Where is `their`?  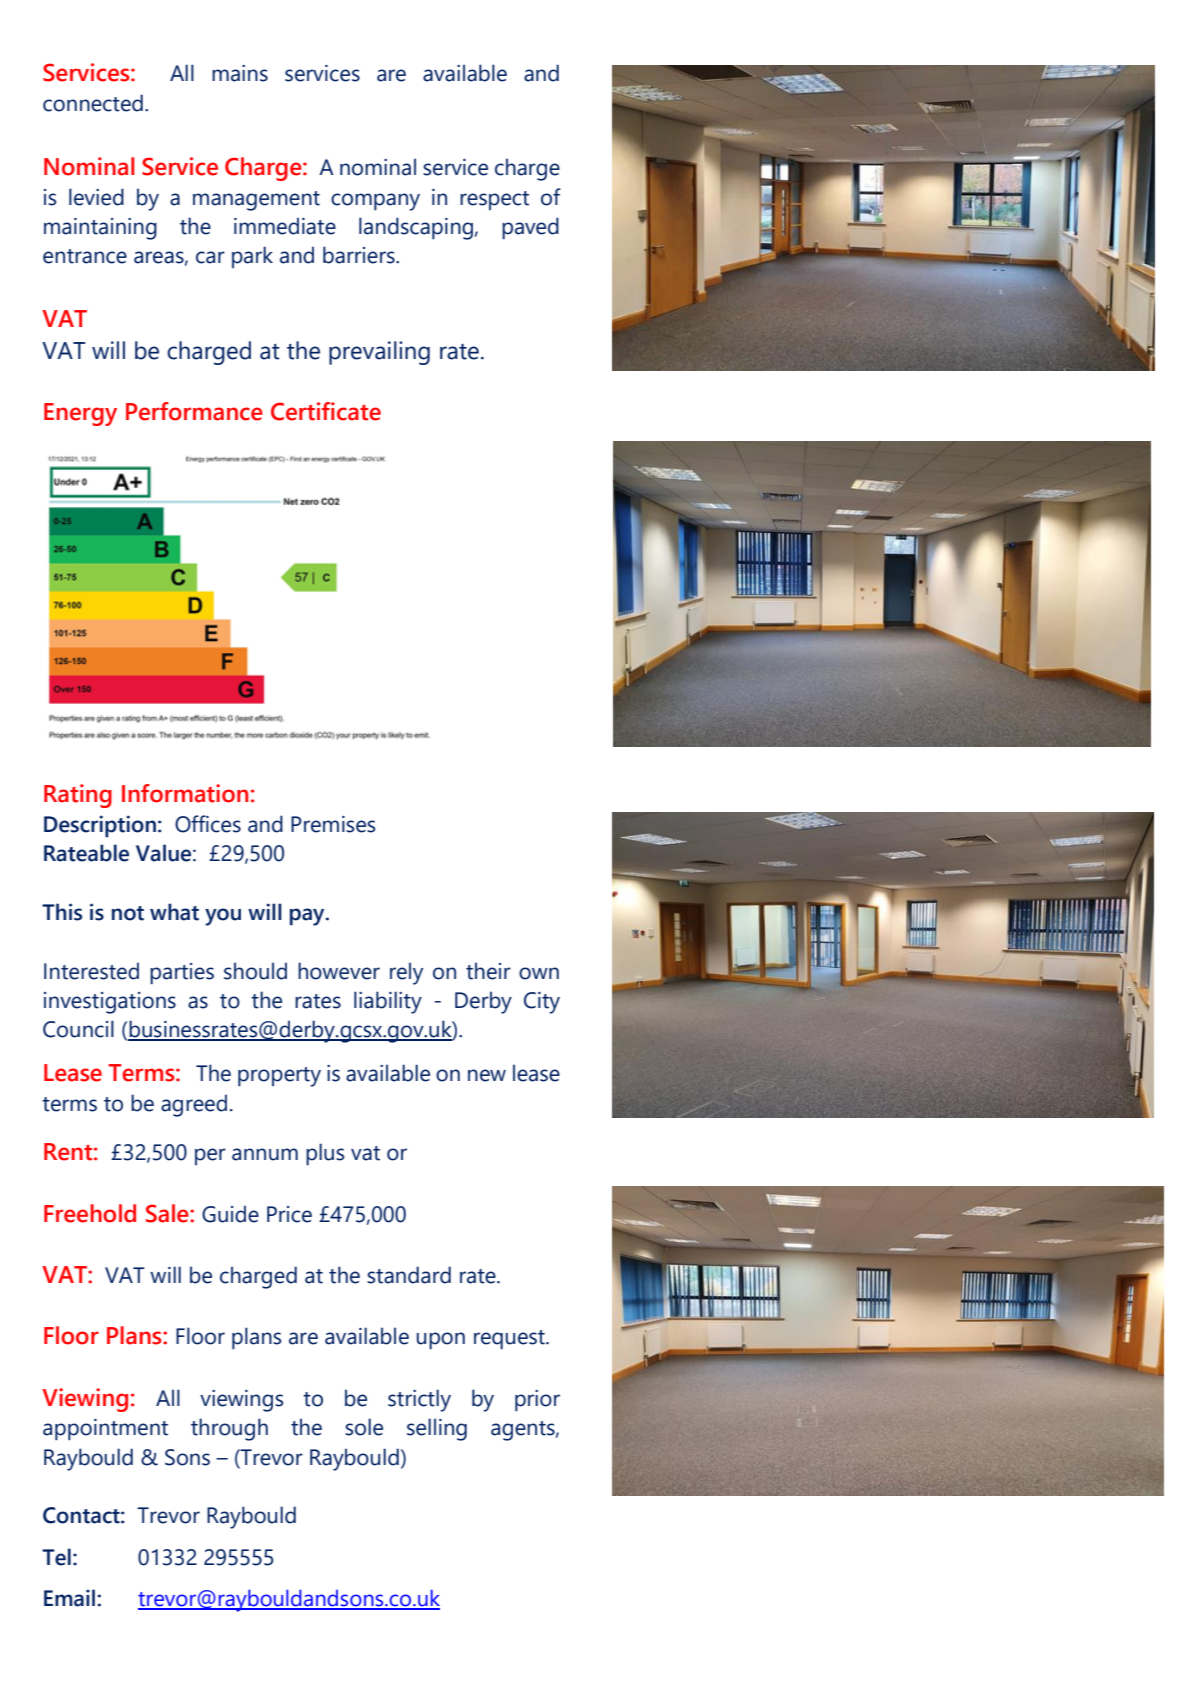 their is located at coordinates (488, 971).
